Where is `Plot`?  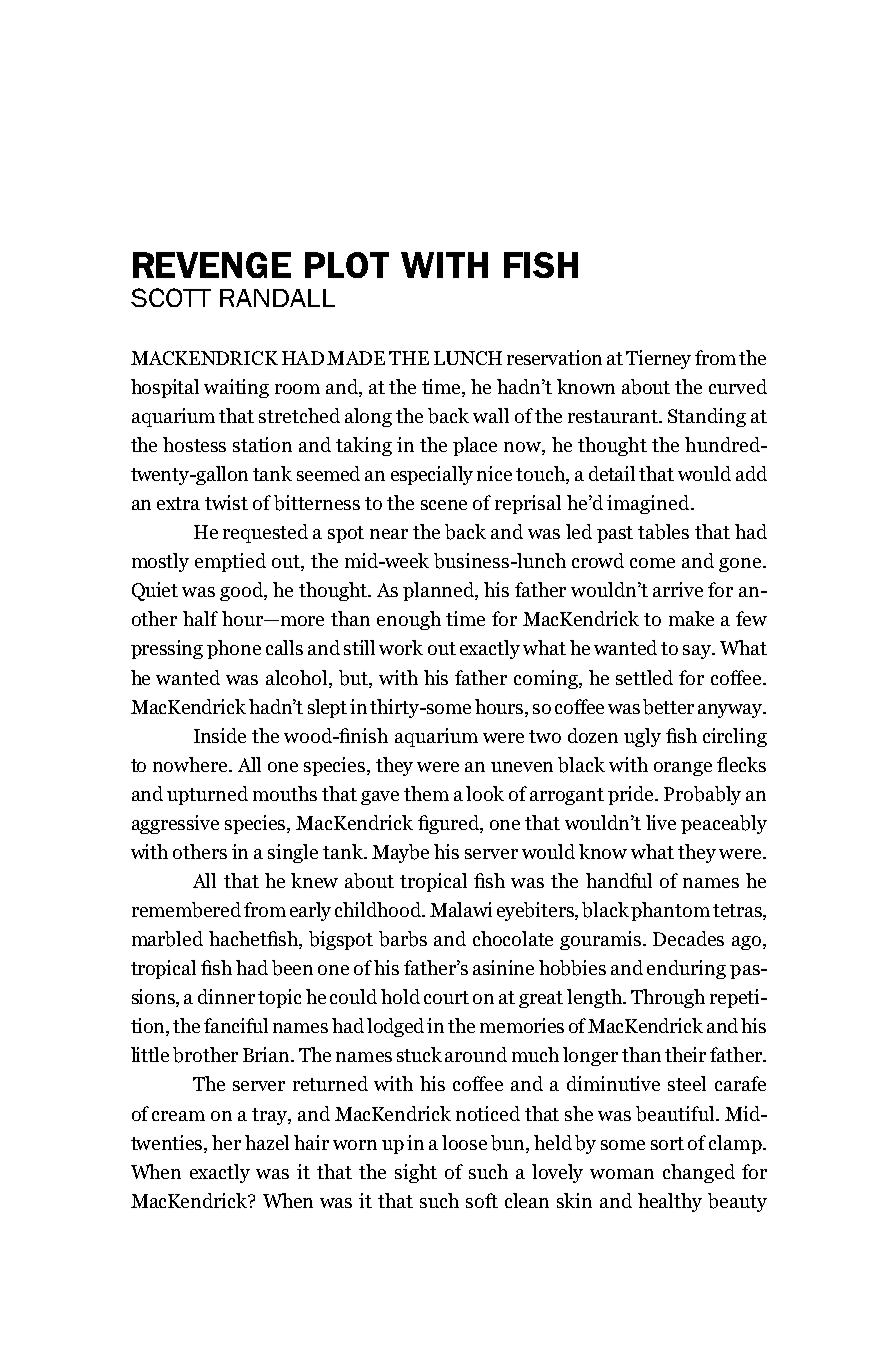
Plot is located at coordinates (347, 265).
